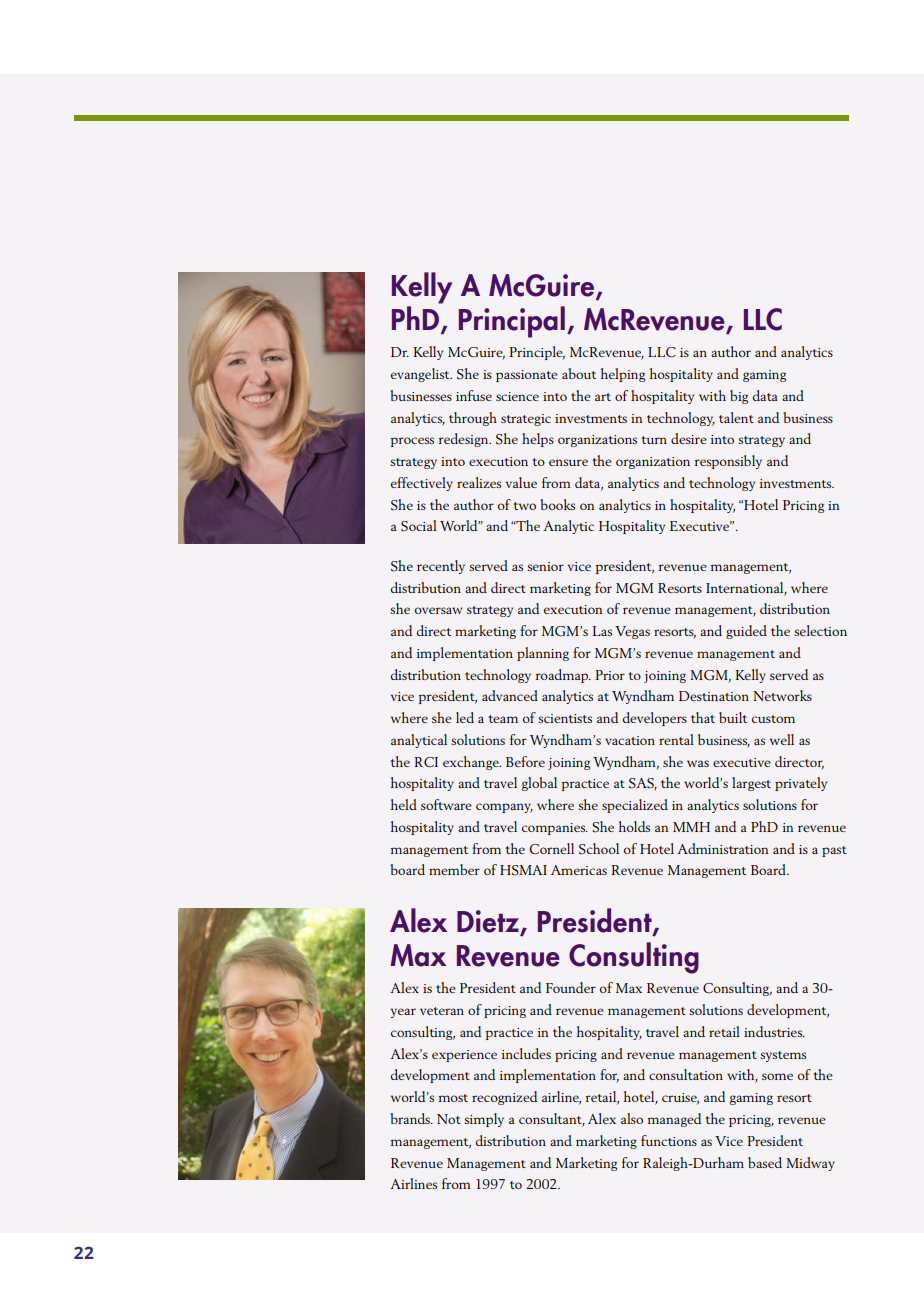 The height and width of the screenshot is (1308, 924). I want to click on vacation, so click(630, 740).
